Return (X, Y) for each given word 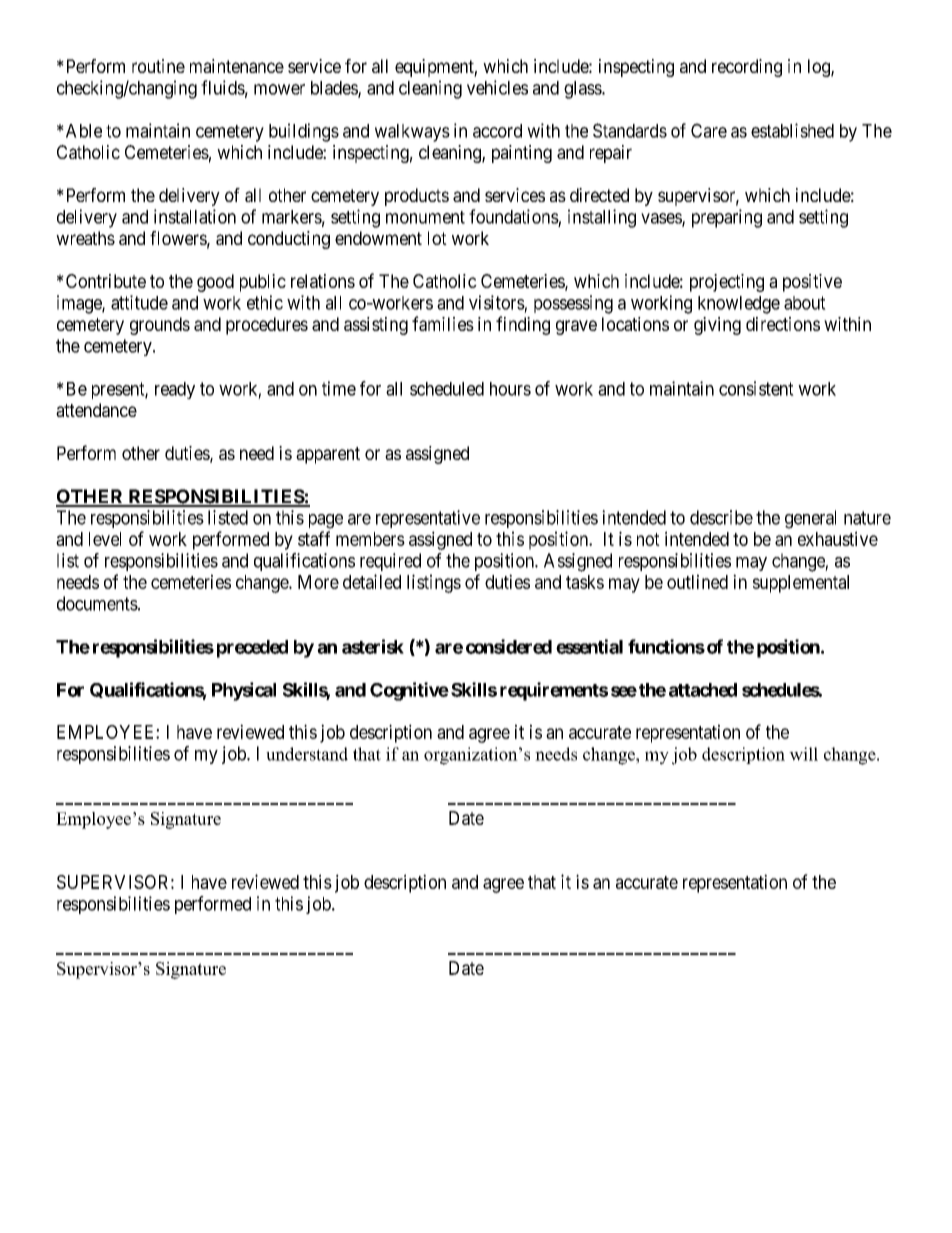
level (105, 539)
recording (747, 68)
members (370, 539)
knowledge (739, 305)
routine (158, 66)
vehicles (497, 87)
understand (307, 754)
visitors (497, 302)
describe (721, 517)
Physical (244, 691)
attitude (139, 302)
